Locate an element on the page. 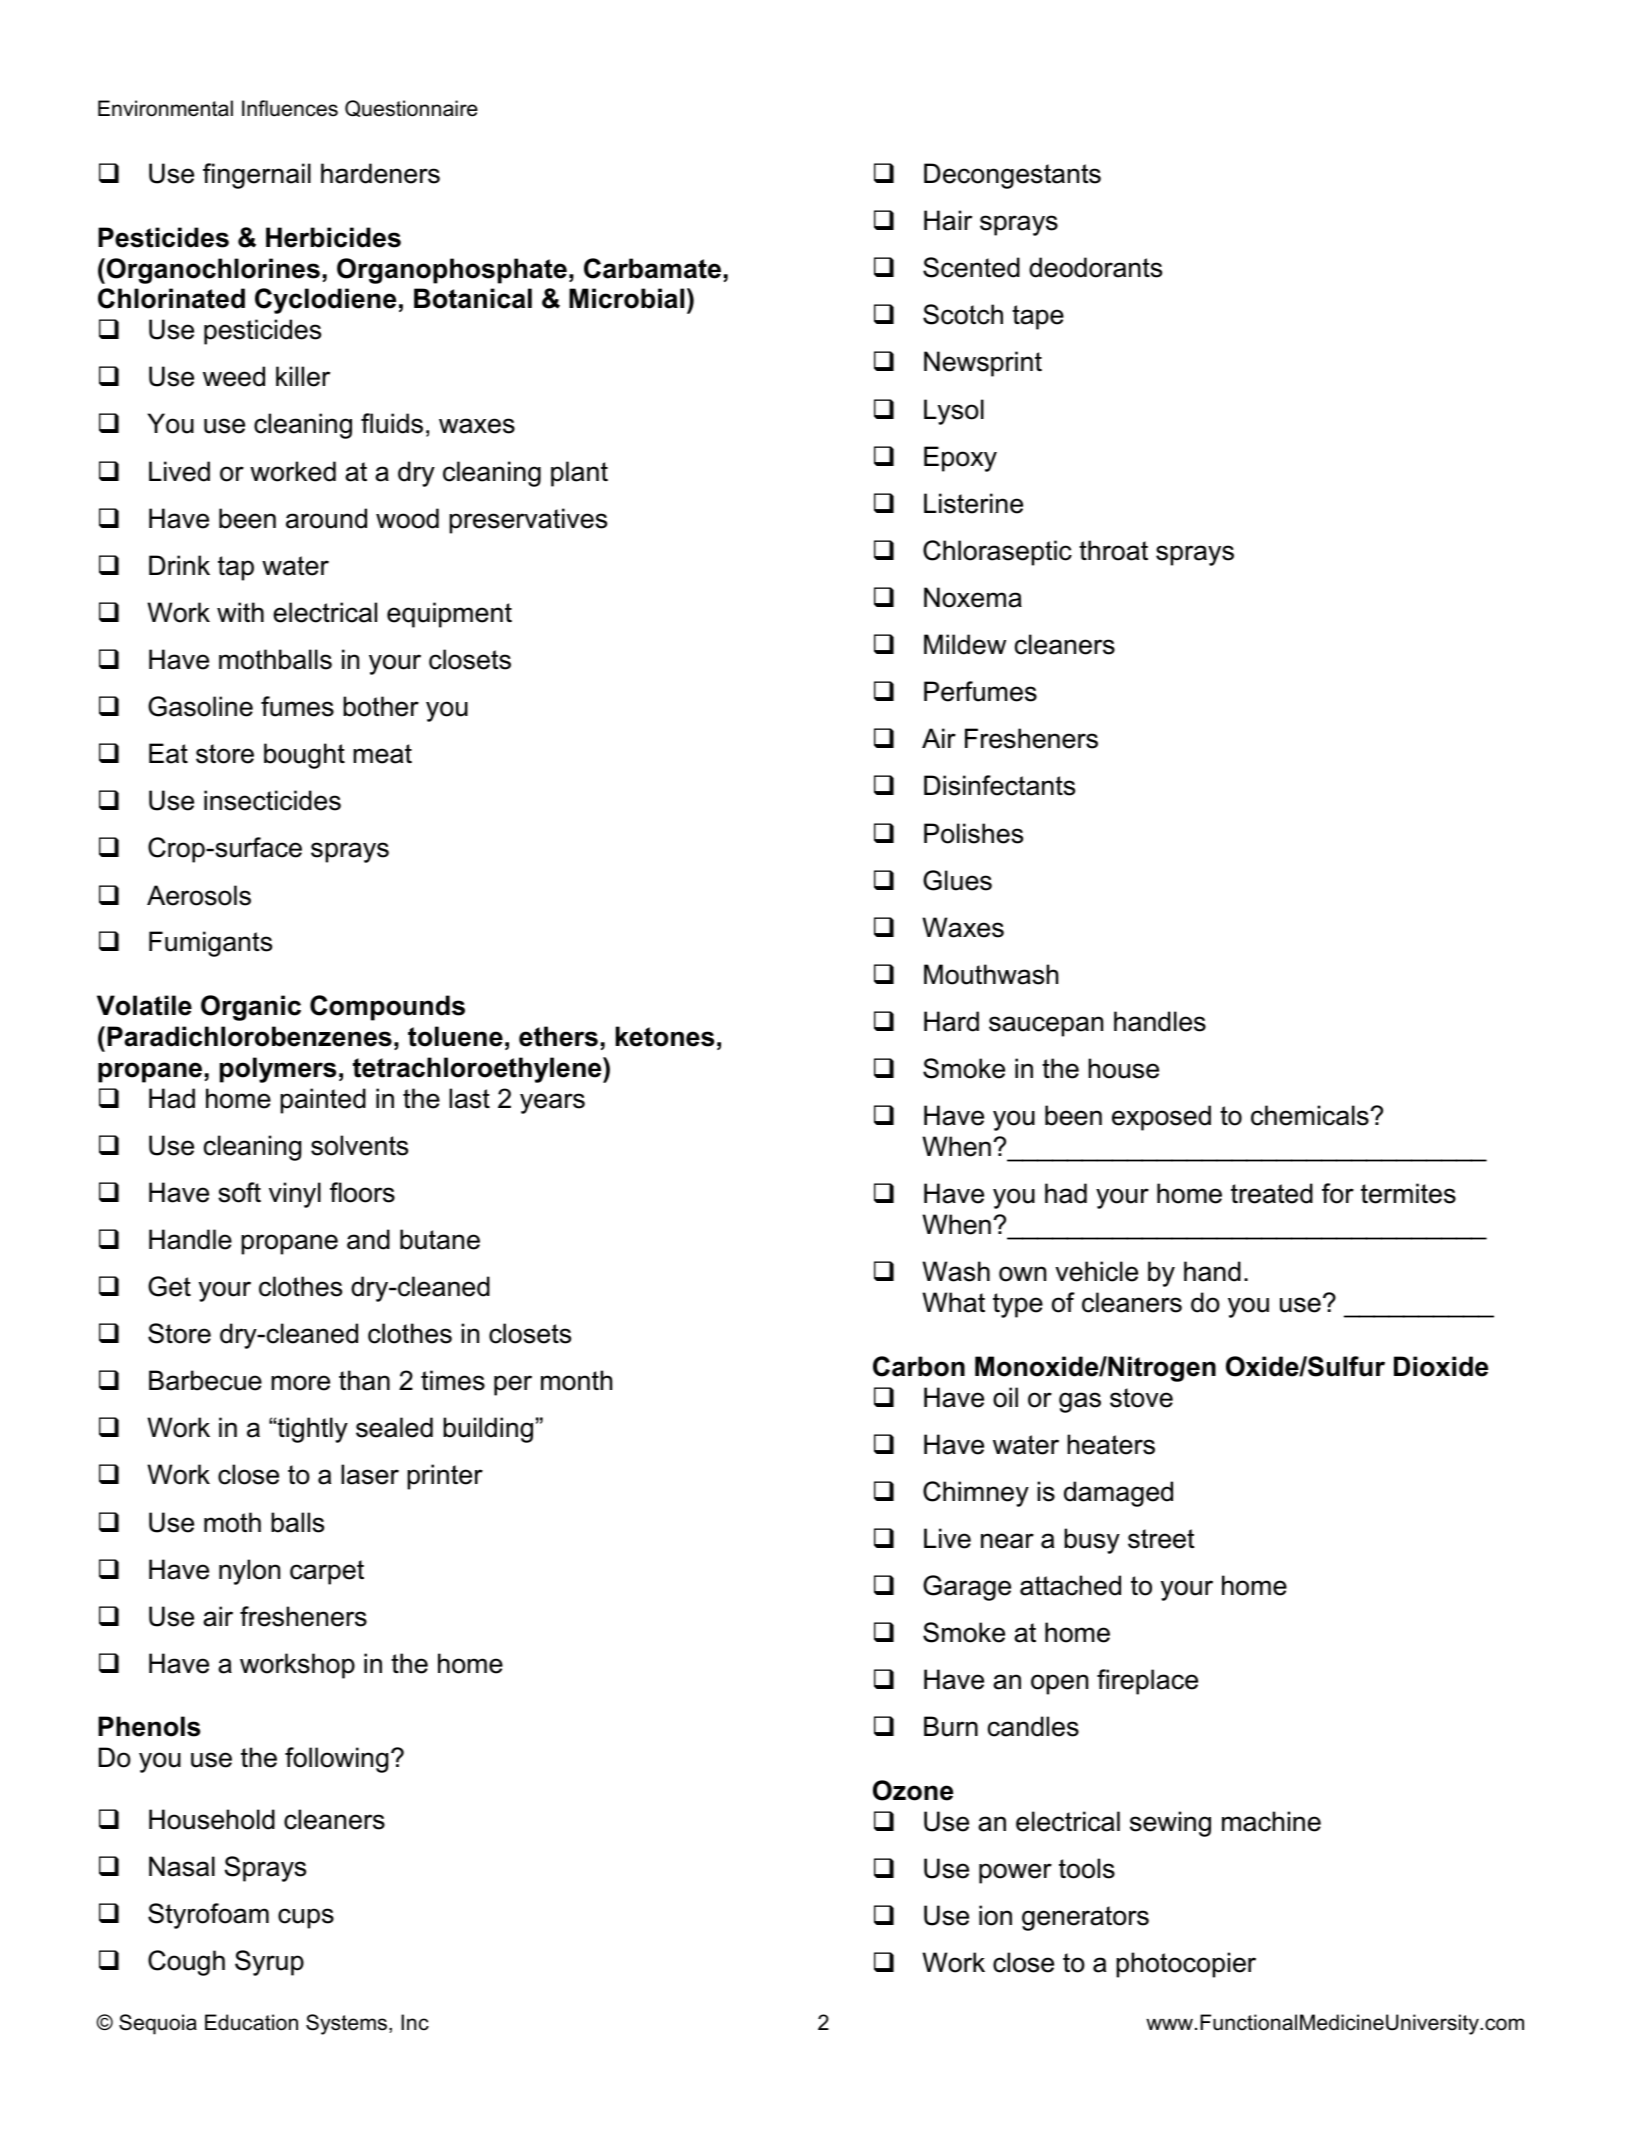  photocopier is located at coordinates (1186, 1965).
